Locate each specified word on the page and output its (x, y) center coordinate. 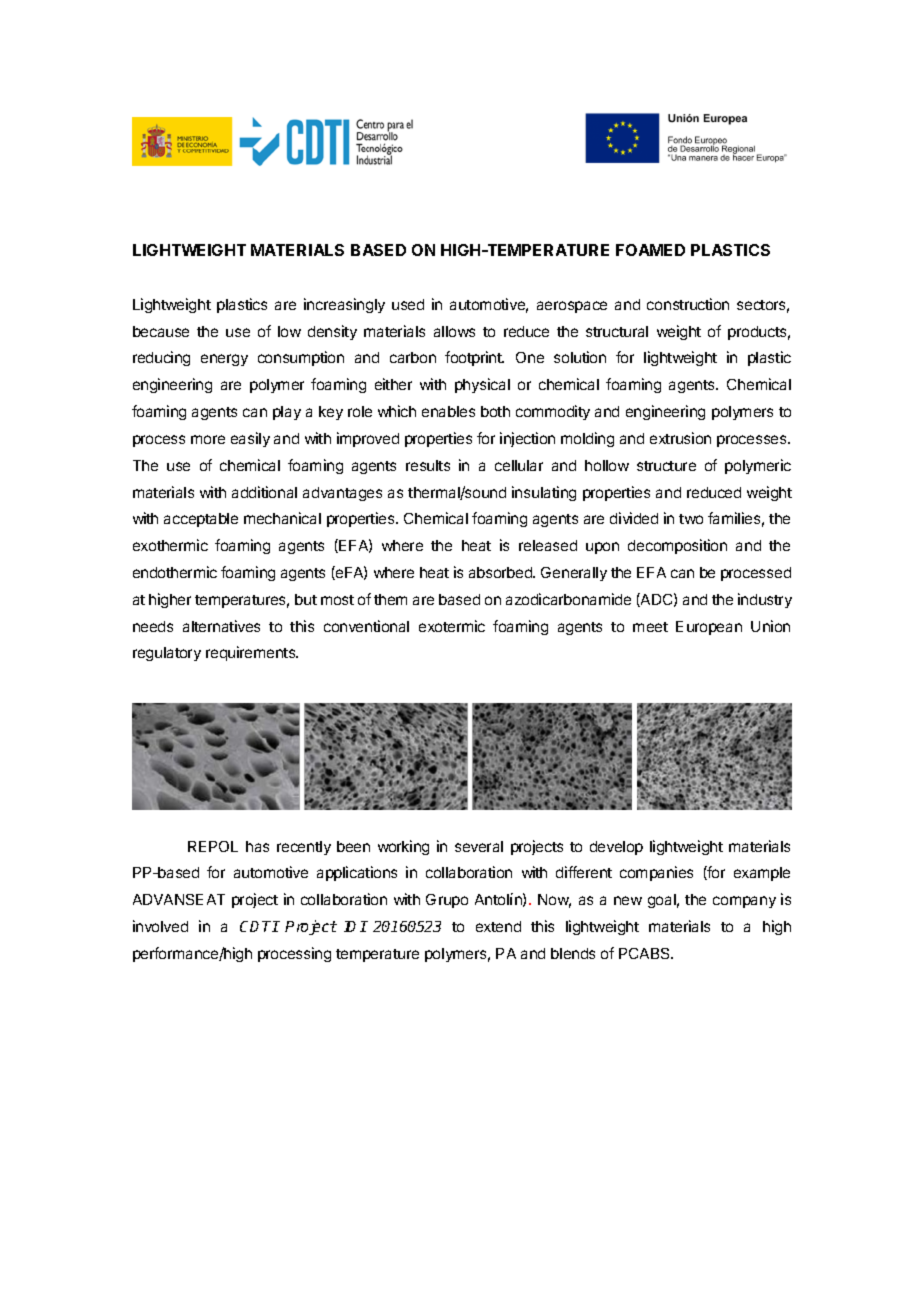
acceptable (201, 520)
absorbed (501, 572)
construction (688, 304)
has (257, 846)
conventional (366, 626)
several (479, 846)
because (161, 331)
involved (160, 926)
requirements (252, 653)
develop (616, 848)
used (408, 304)
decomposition (677, 546)
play (287, 413)
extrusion (680, 438)
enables (448, 411)
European (709, 628)
